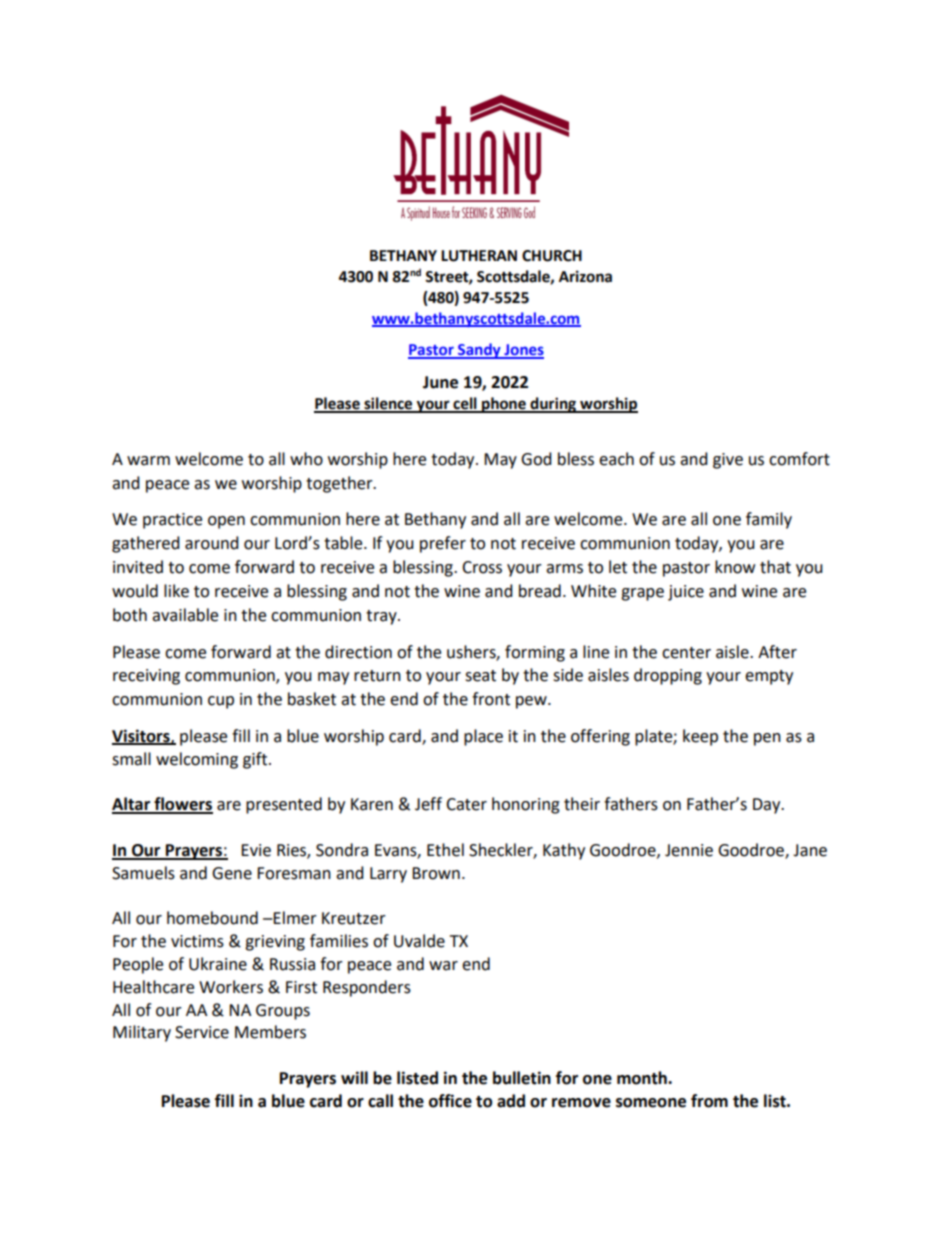  I want to click on office, so click(450, 1101).
